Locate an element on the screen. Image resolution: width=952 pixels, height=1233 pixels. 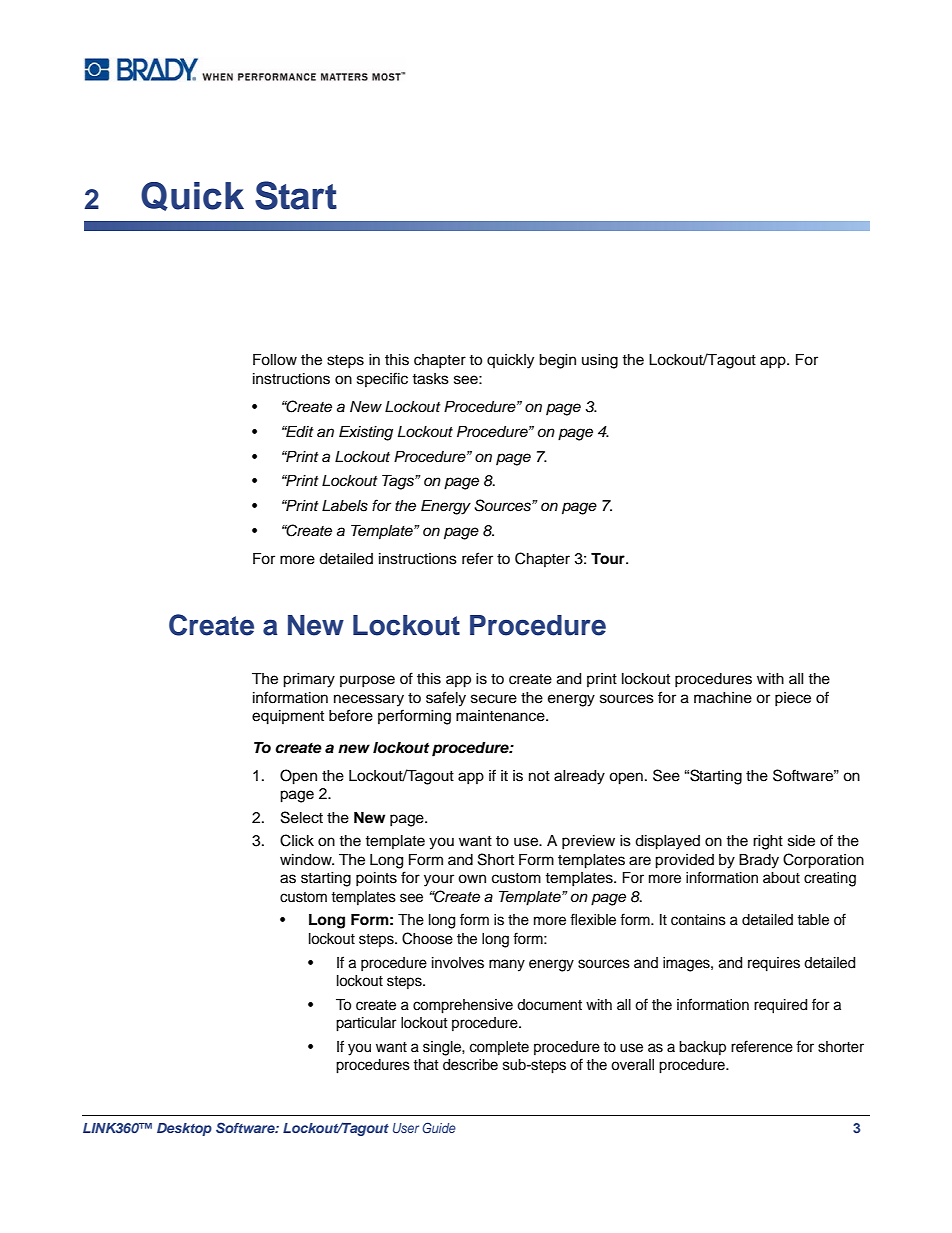
machine is located at coordinates (723, 698).
